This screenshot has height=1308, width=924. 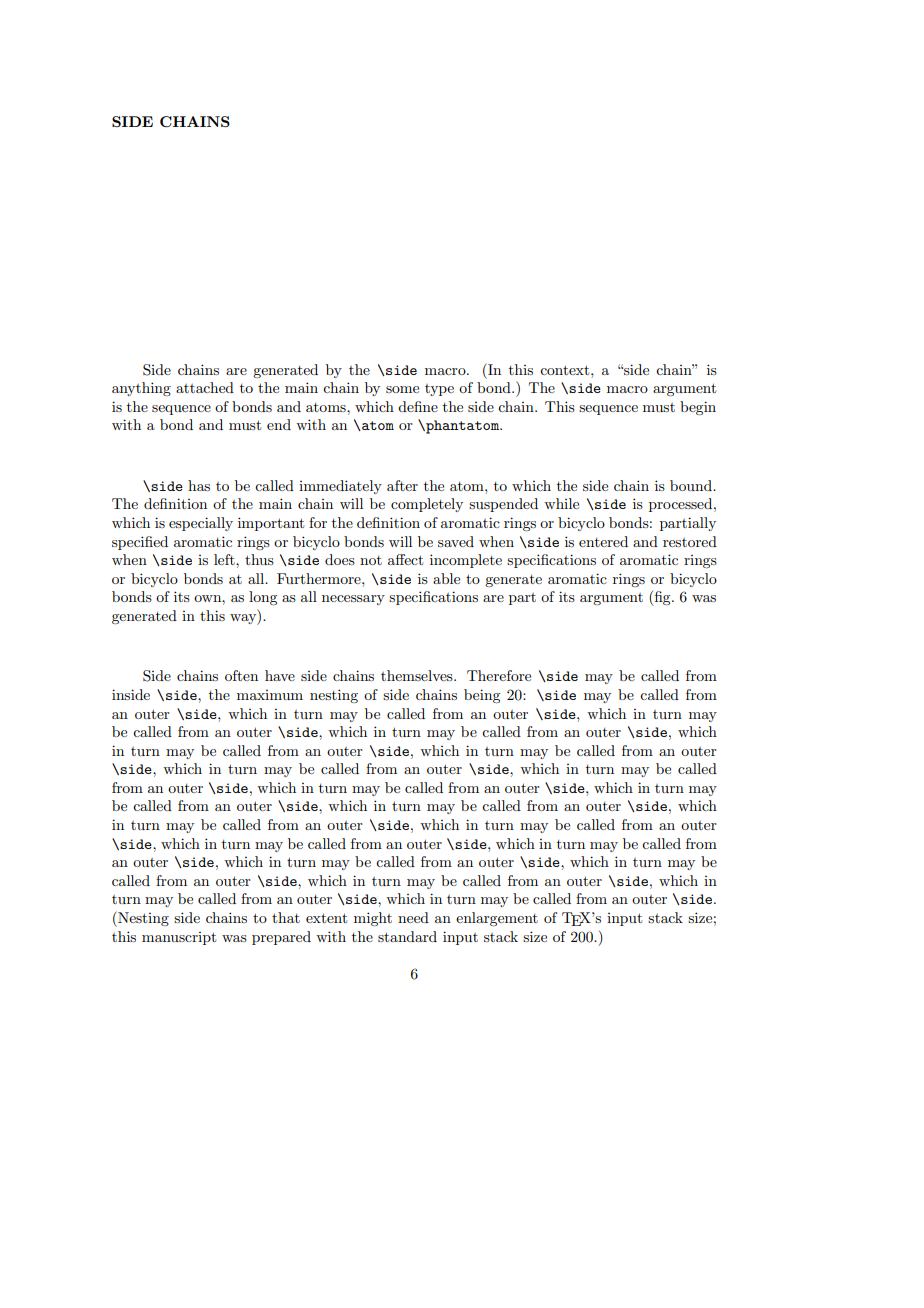 I want to click on standard, so click(x=407, y=936).
